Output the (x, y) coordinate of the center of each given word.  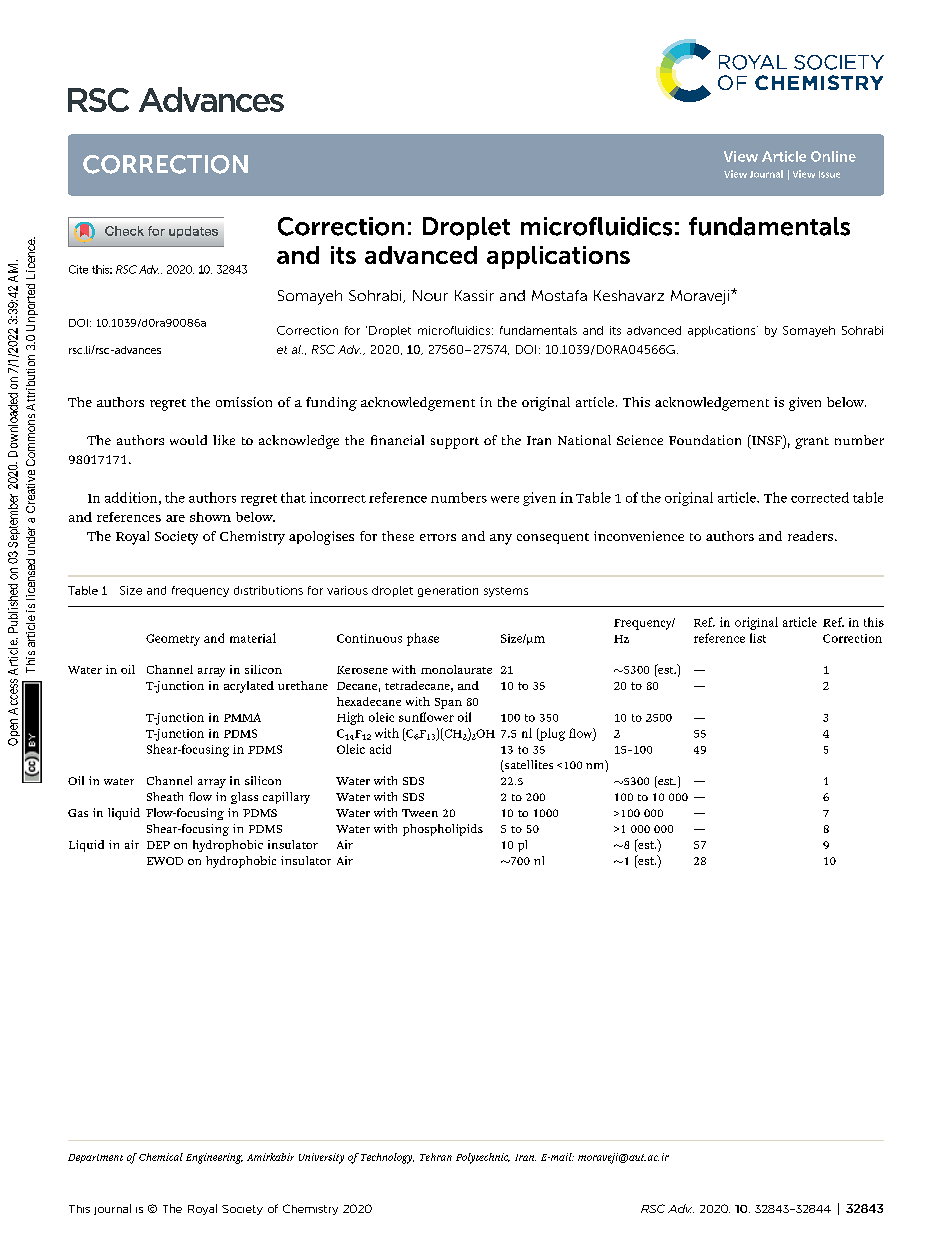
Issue (829, 174)
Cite (78, 269)
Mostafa (559, 295)
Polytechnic (483, 1158)
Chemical (161, 1157)
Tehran (436, 1157)
